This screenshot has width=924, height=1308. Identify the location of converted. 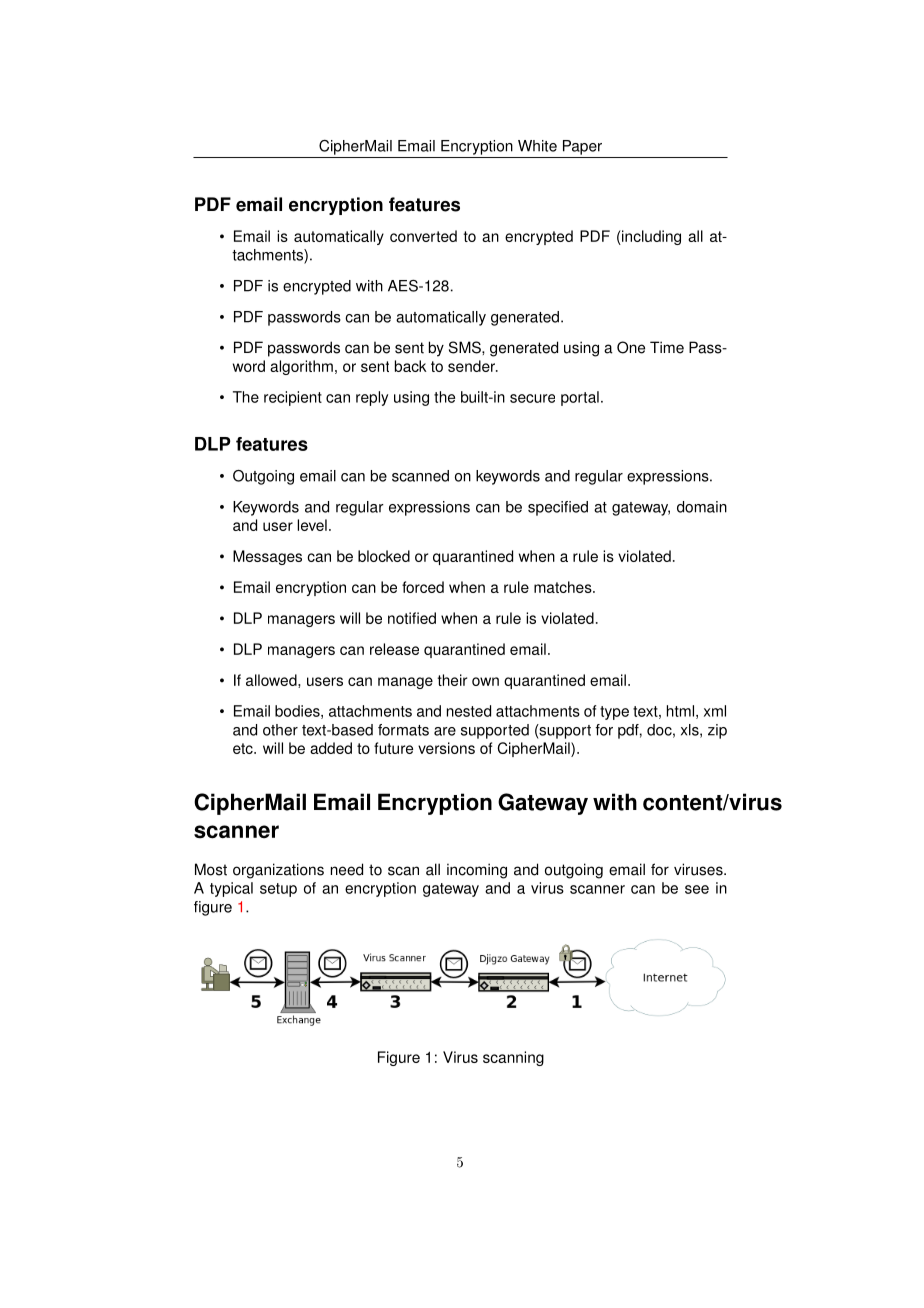
(423, 236).
